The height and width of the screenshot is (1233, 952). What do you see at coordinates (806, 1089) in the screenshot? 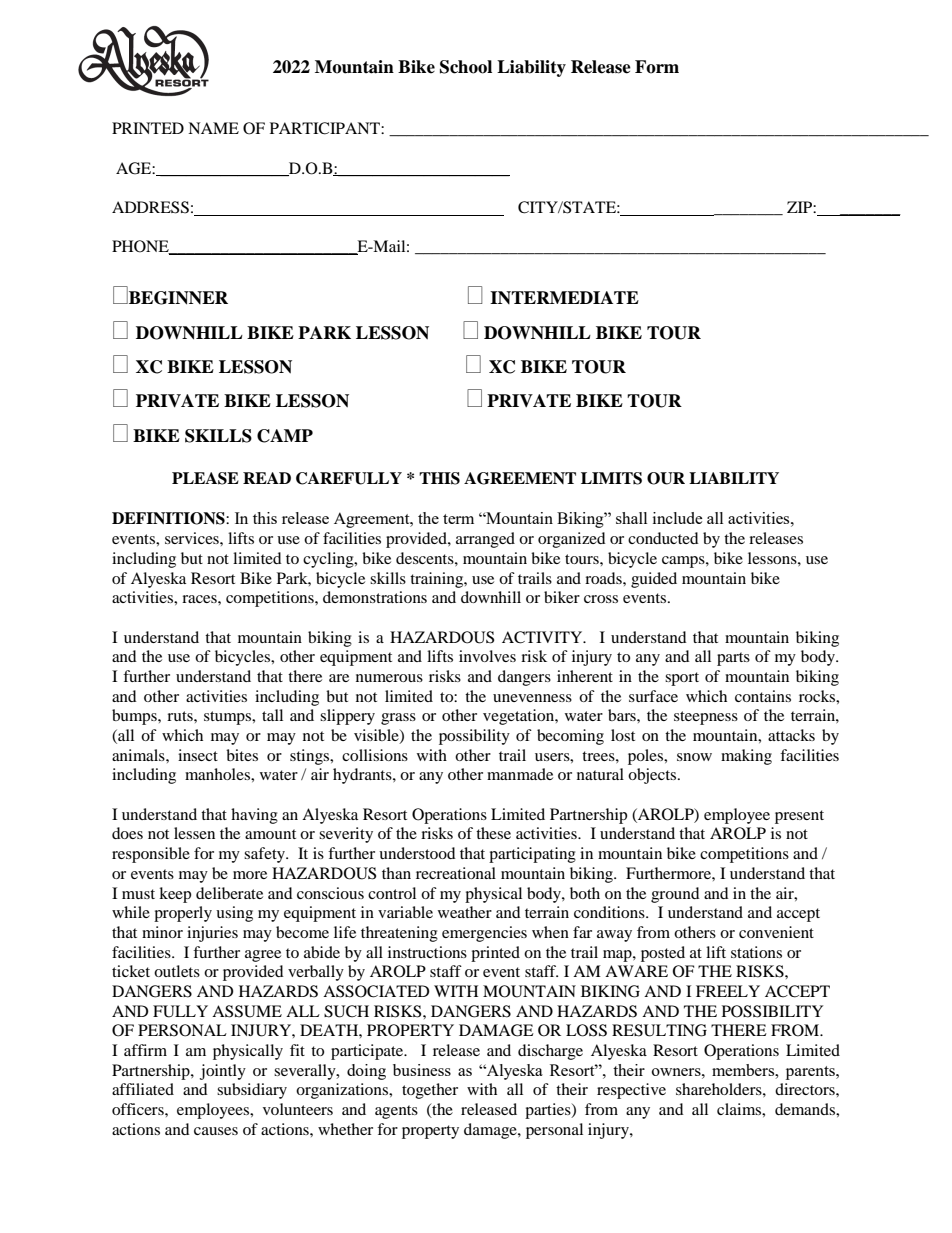
I see `directors` at bounding box center [806, 1089].
